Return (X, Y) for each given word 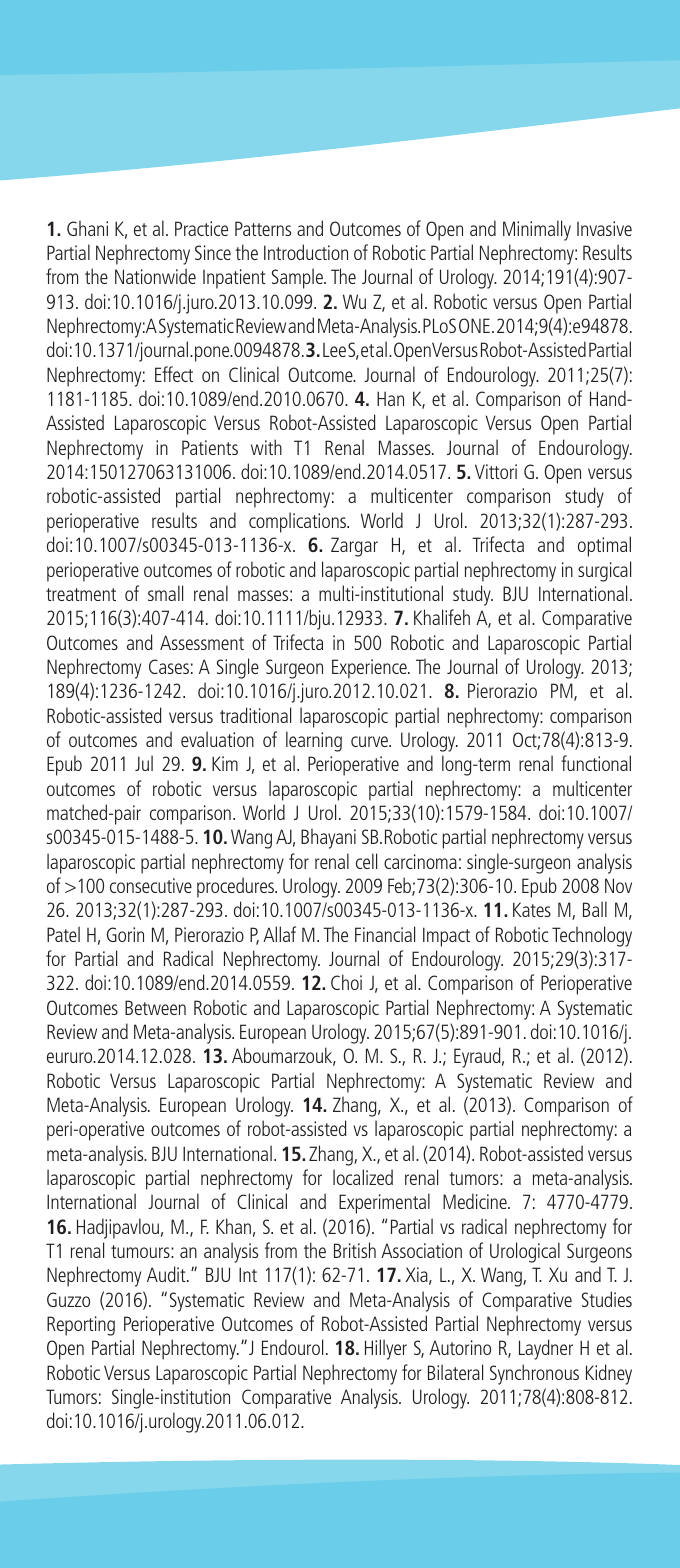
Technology (592, 936)
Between (155, 1007)
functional (596, 763)
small (165, 593)
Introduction (306, 252)
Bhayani (328, 838)
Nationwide (155, 276)
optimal (604, 546)
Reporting (81, 1326)
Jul (144, 763)
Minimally (537, 230)
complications (299, 522)
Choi (346, 982)
